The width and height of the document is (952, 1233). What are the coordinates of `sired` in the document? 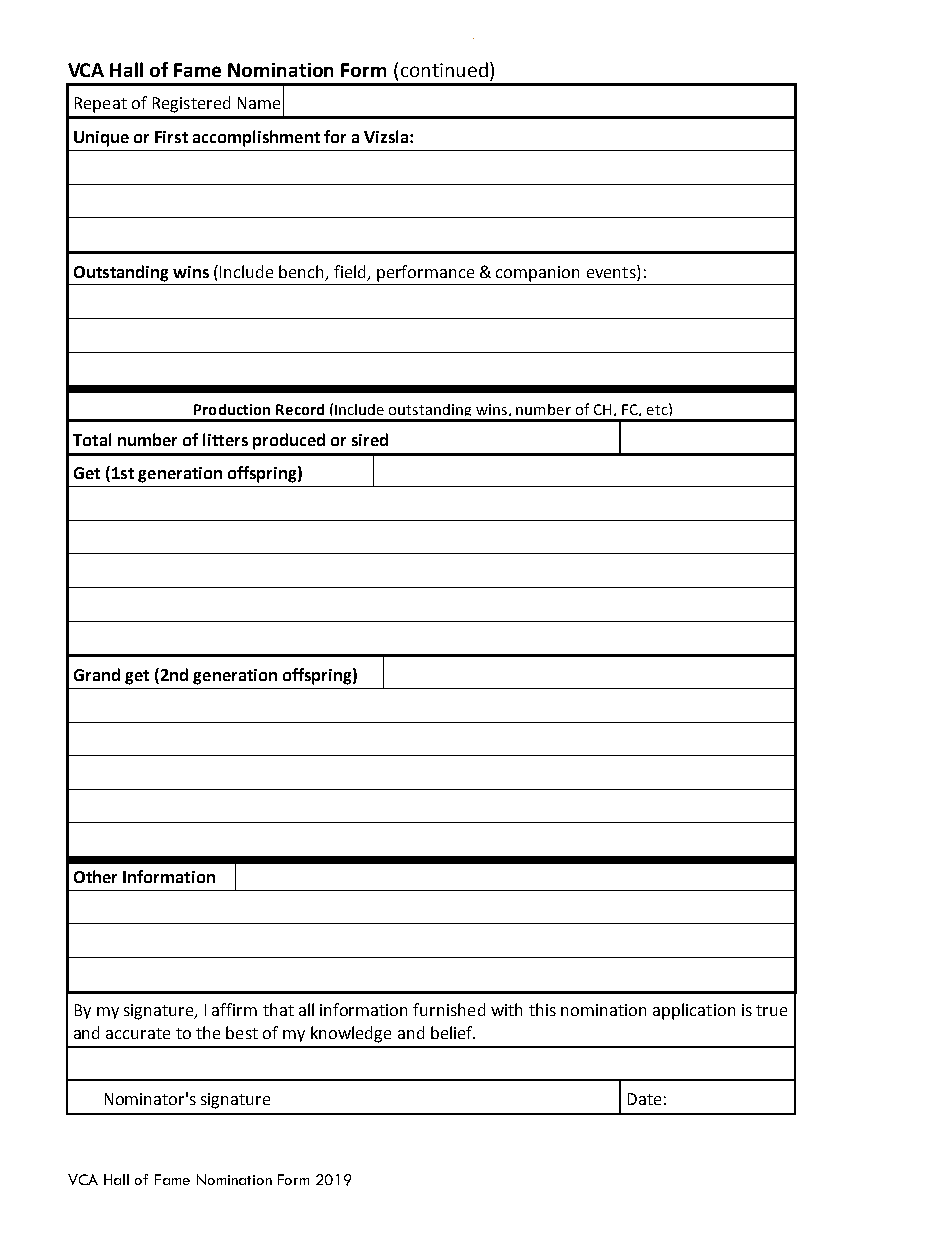 It's located at (370, 439).
